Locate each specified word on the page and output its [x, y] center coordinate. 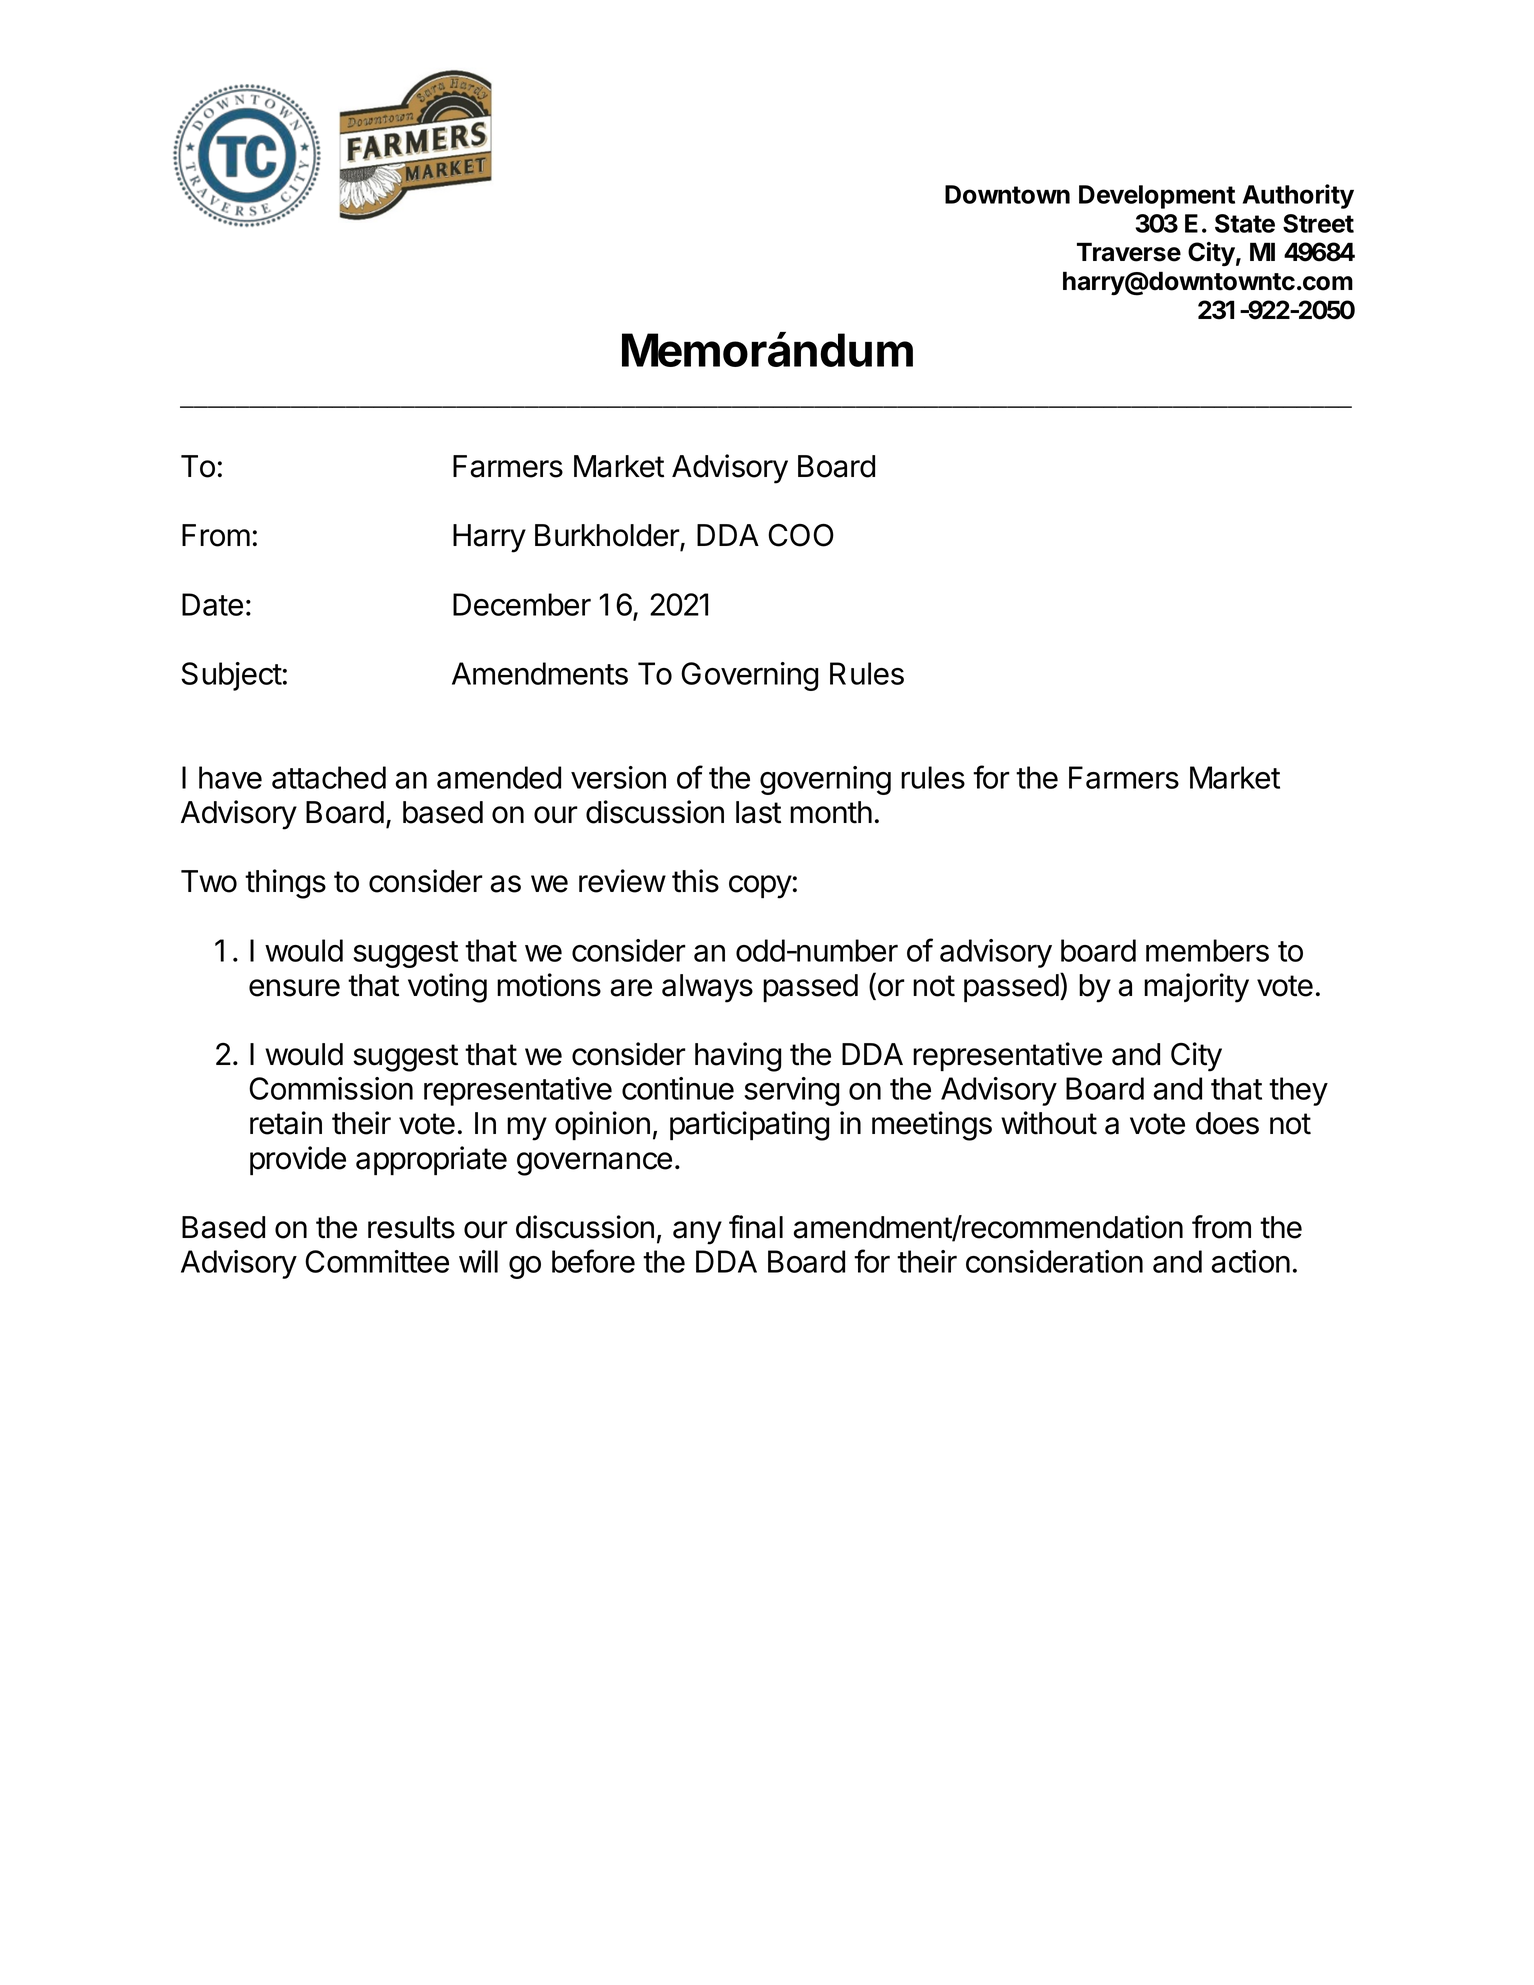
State [1245, 223]
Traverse [1129, 252]
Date [212, 604]
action [1251, 1261]
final [756, 1227]
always [707, 988]
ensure [294, 988]
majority [1196, 988]
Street [1318, 223]
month [831, 812]
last [758, 812]
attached [329, 777]
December [522, 604]
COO [801, 535]
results [411, 1227]
